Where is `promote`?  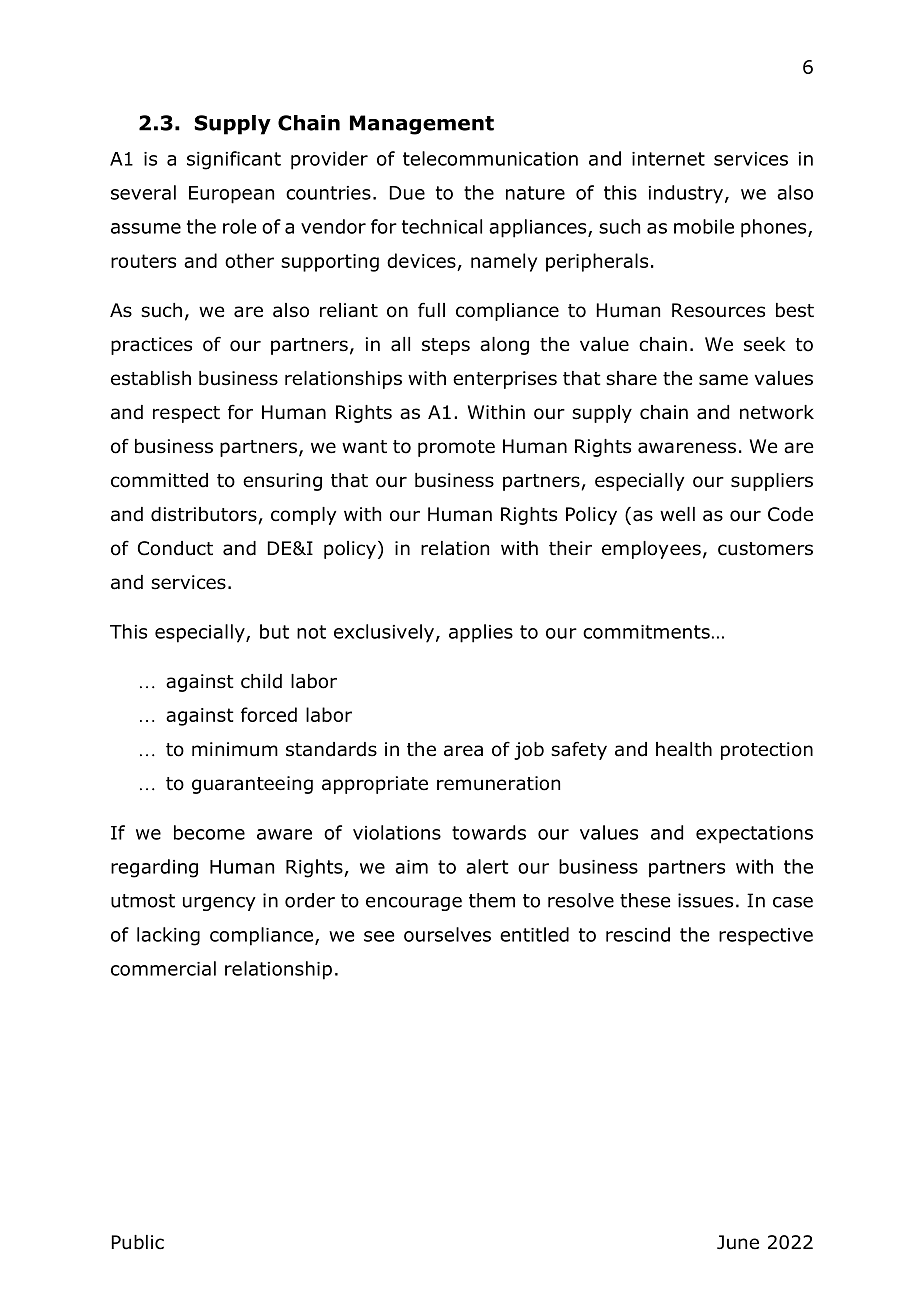 promote is located at coordinates (456, 448).
